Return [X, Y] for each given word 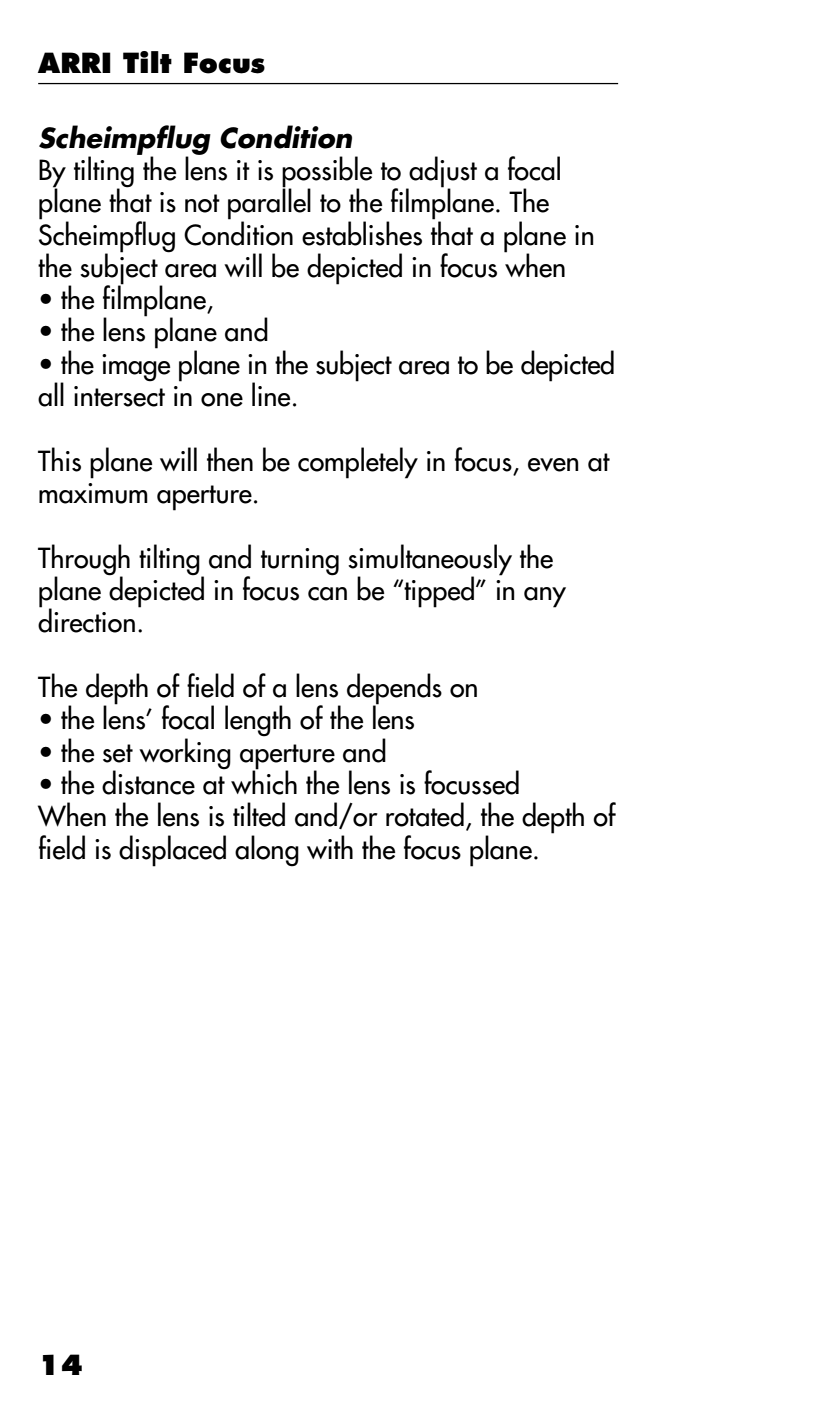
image [136, 368]
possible [327, 173]
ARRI [74, 62]
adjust [442, 173]
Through [84, 560]
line [271, 394]
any [545, 597]
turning [300, 562]
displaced [172, 851]
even [553, 465]
